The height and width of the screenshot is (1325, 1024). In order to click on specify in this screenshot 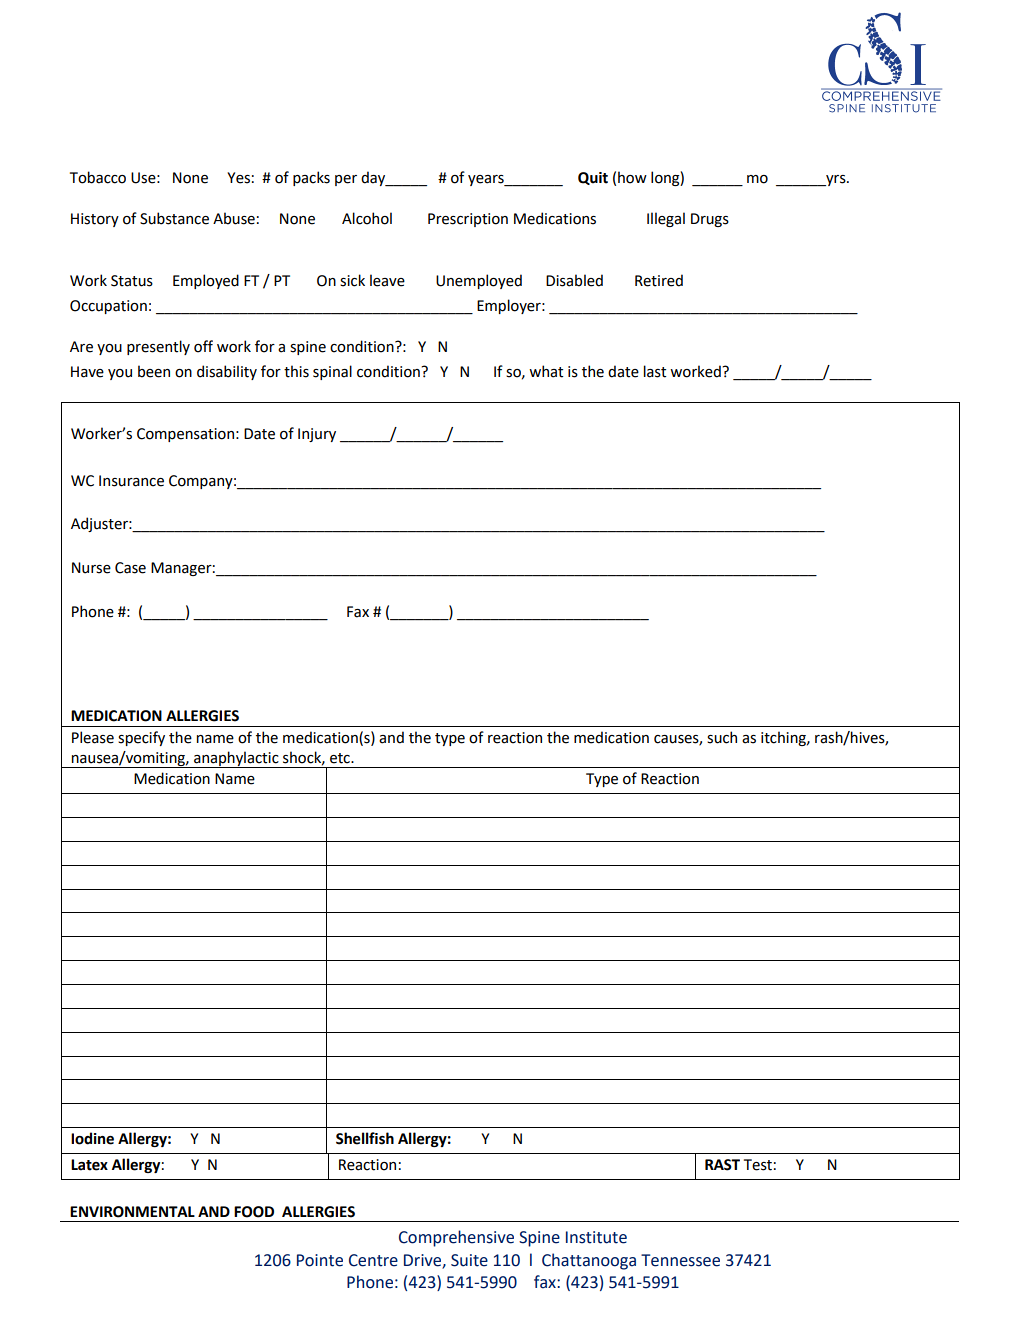, I will do `click(141, 738)`.
